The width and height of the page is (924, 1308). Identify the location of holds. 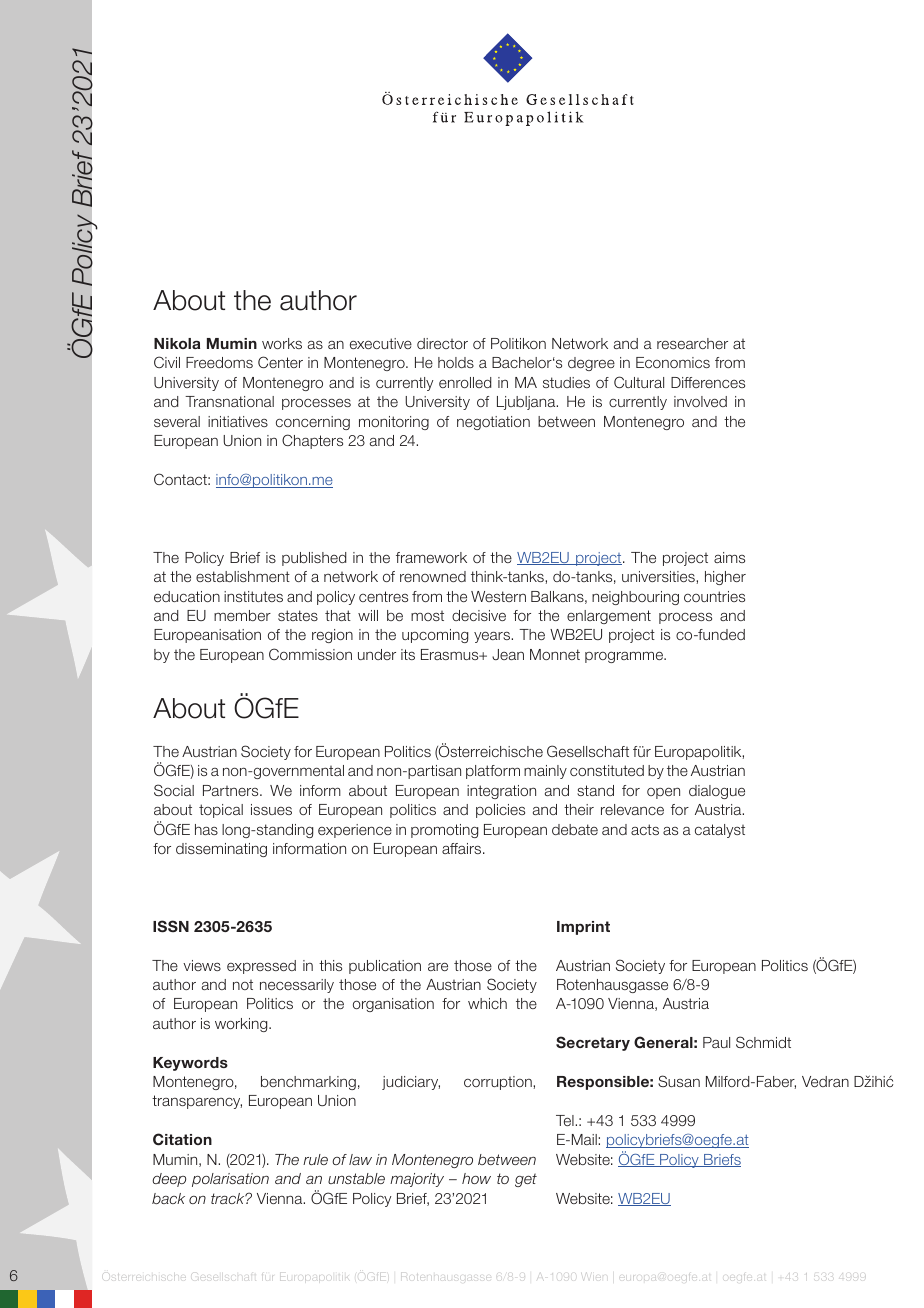
(456, 362).
